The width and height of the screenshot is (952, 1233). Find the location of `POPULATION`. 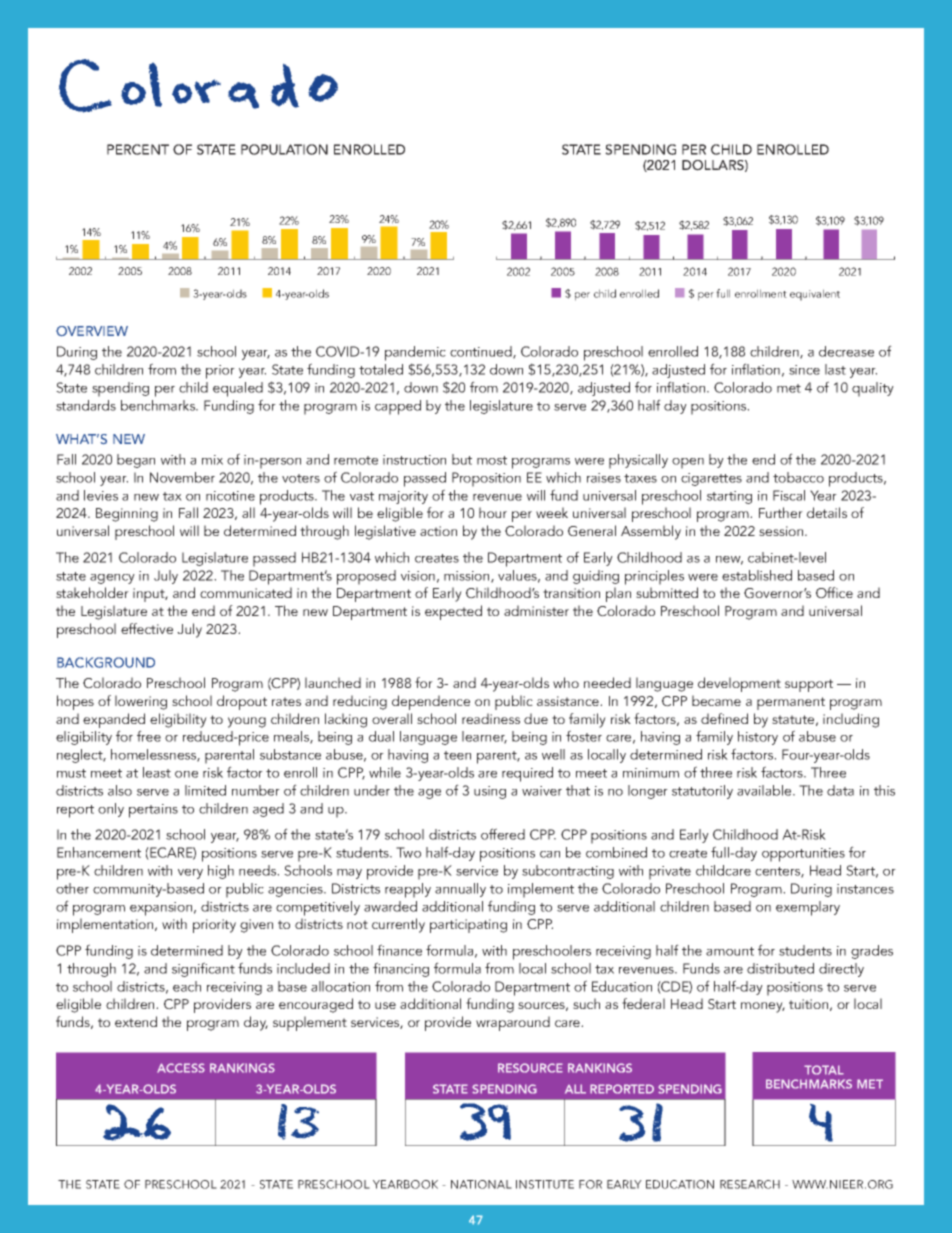

POPULATION is located at coordinates (284, 149).
